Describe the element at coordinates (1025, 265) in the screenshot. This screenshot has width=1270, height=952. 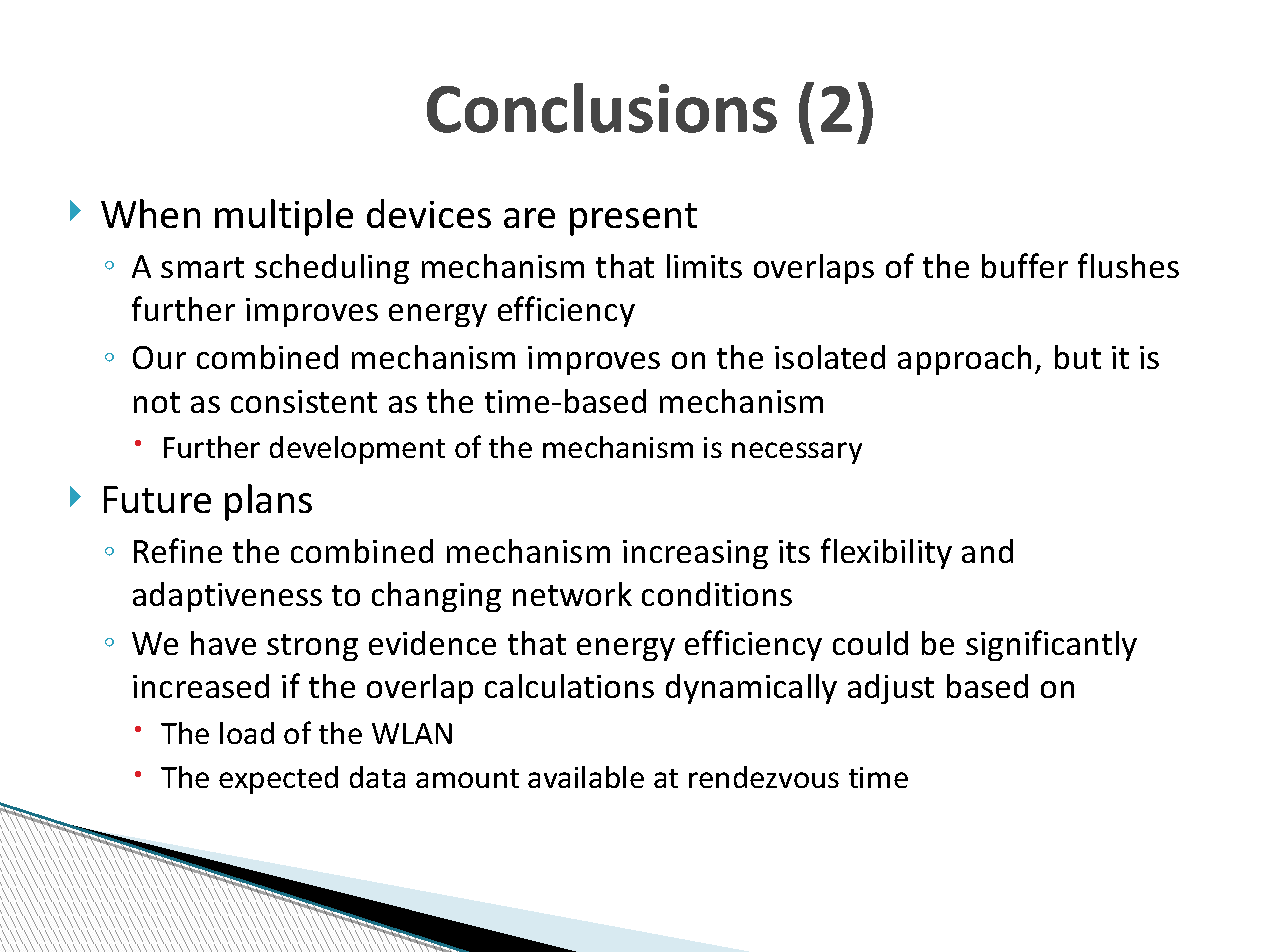
I see `buffer` at that location.
